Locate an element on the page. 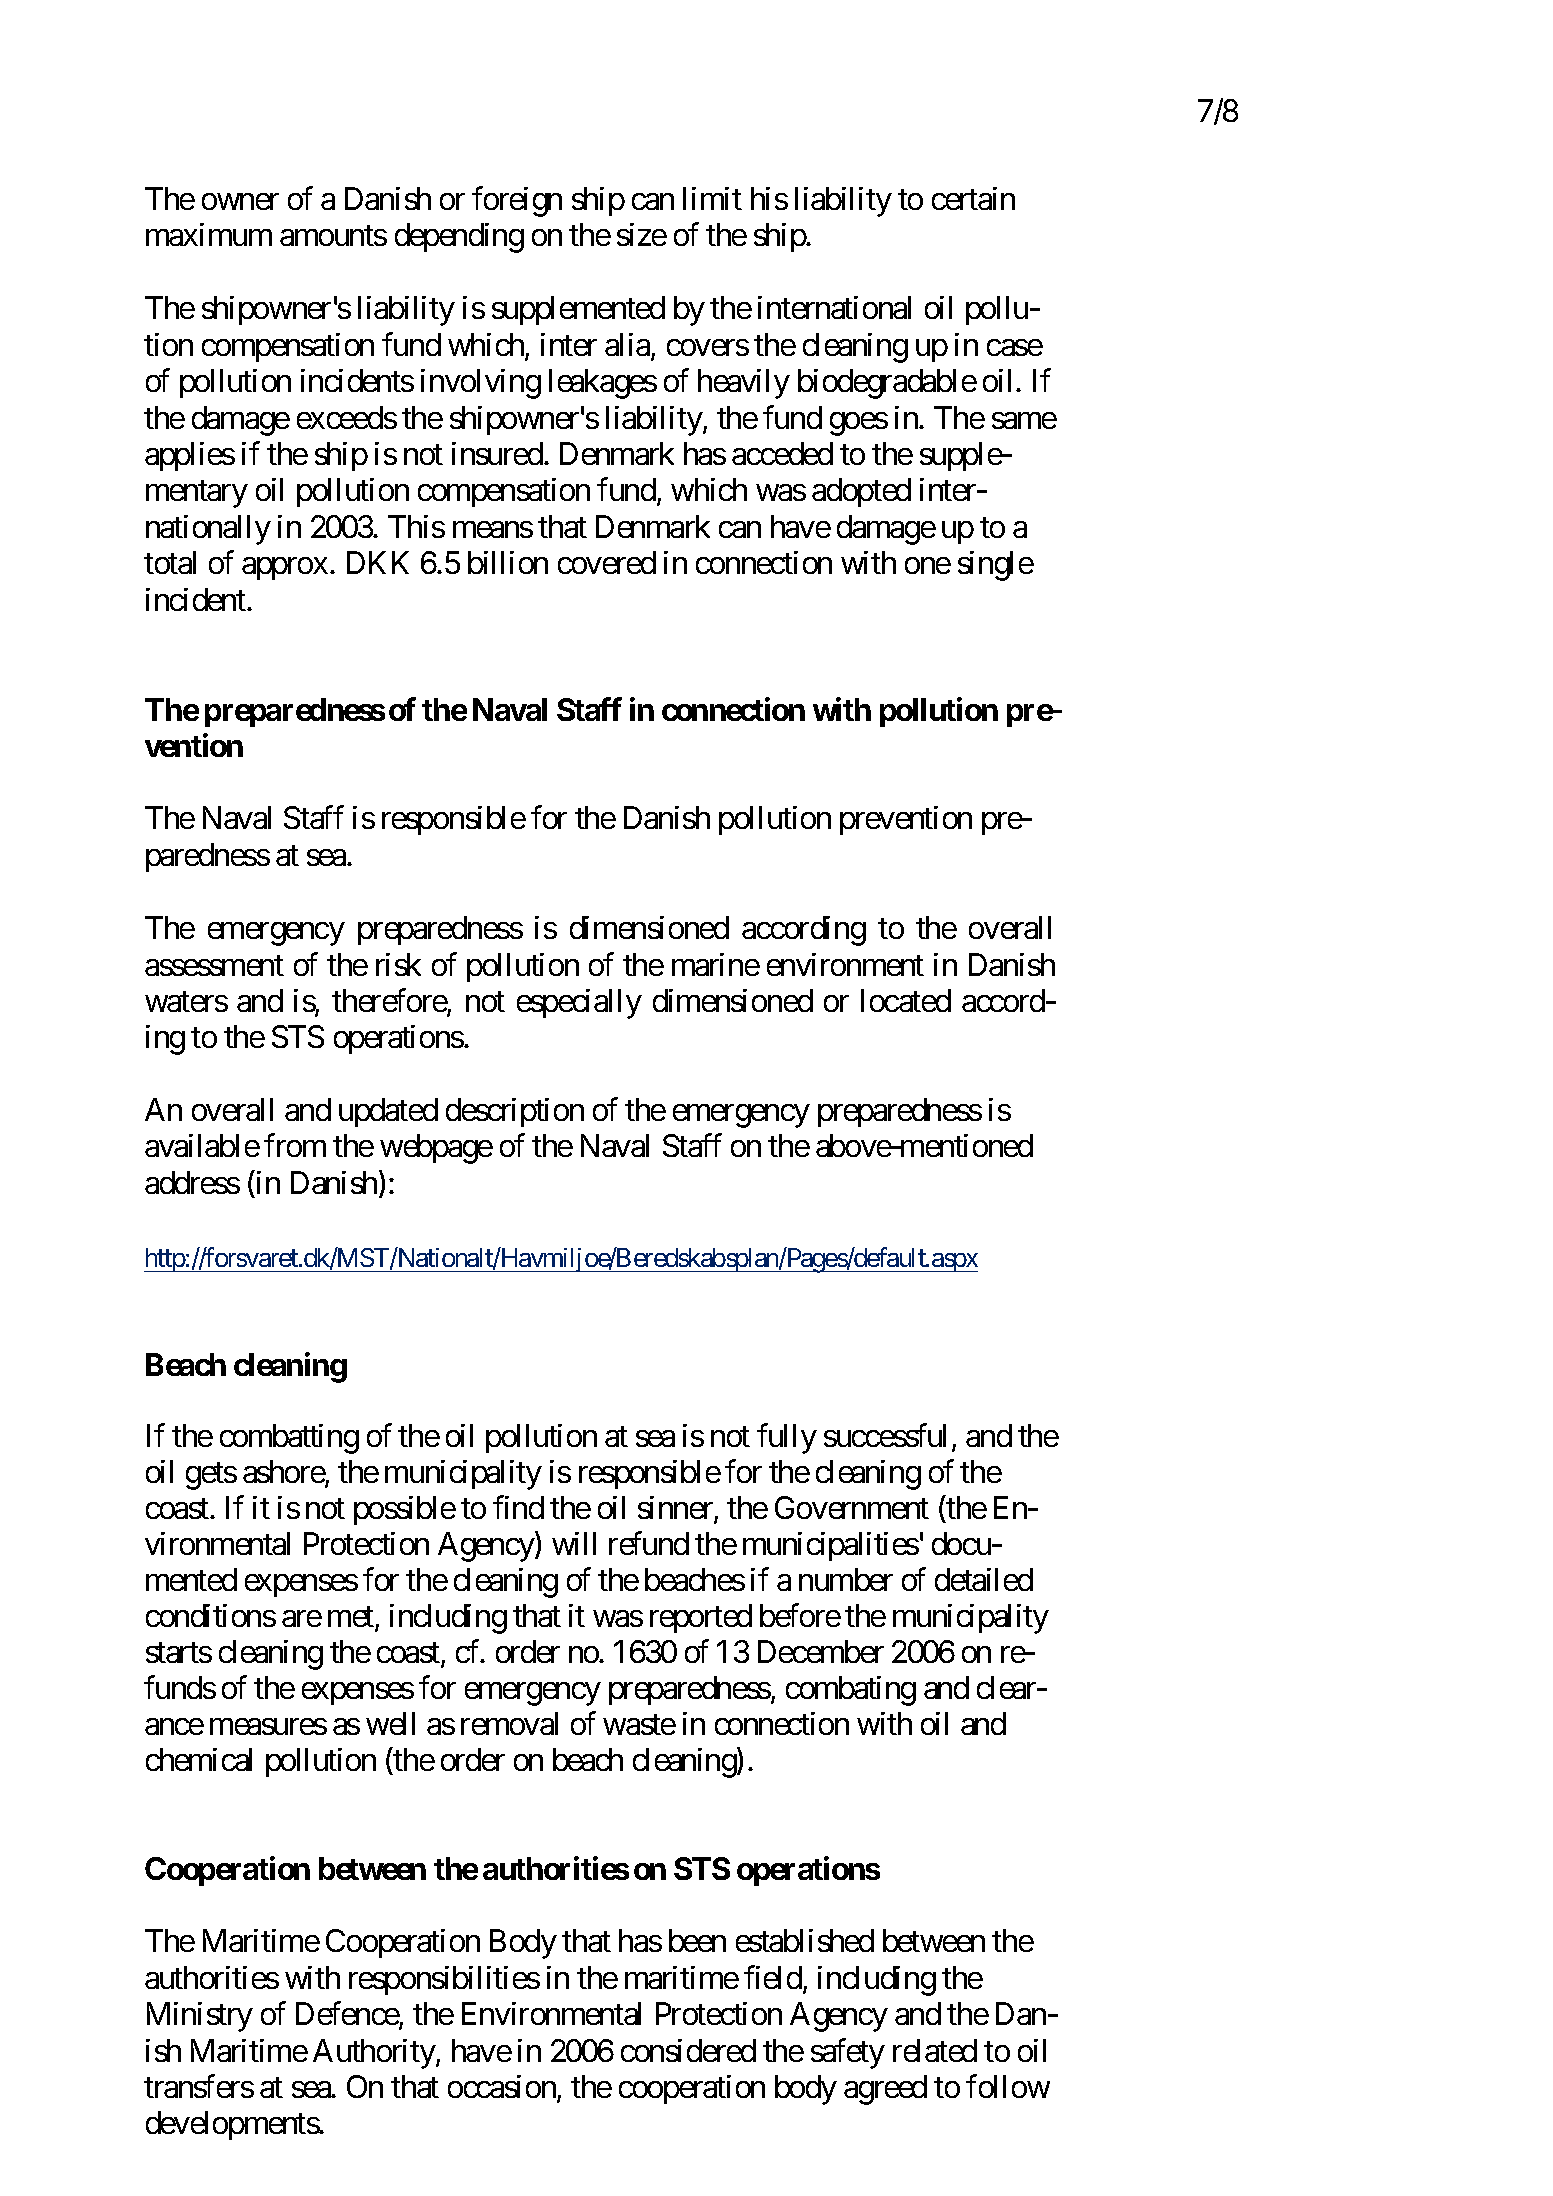  located is located at coordinates (906, 1000).
